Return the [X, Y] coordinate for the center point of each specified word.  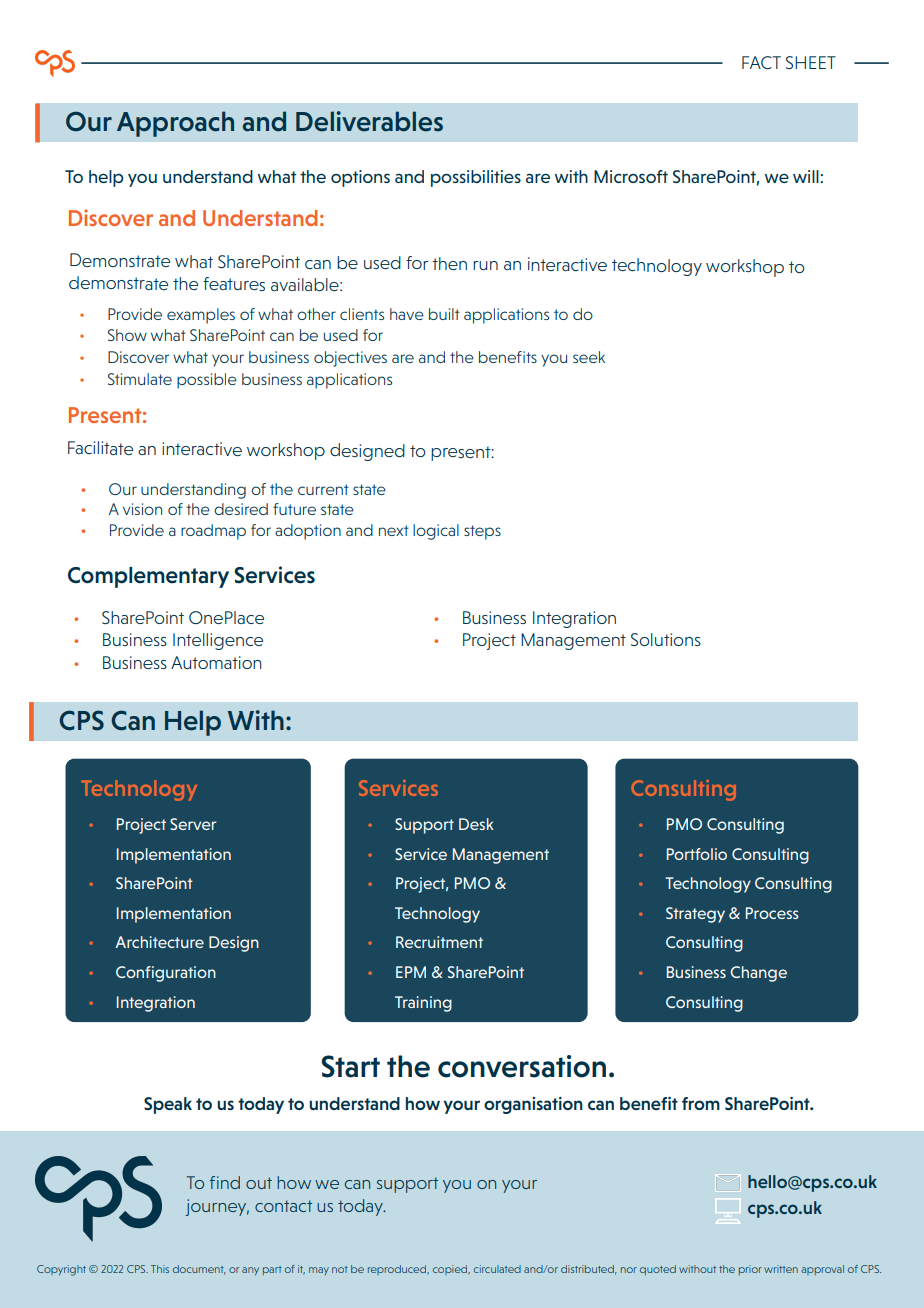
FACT [761, 62]
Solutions [666, 639]
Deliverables [369, 121]
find [225, 1182]
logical [436, 532]
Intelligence [218, 641]
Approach [175, 124]
